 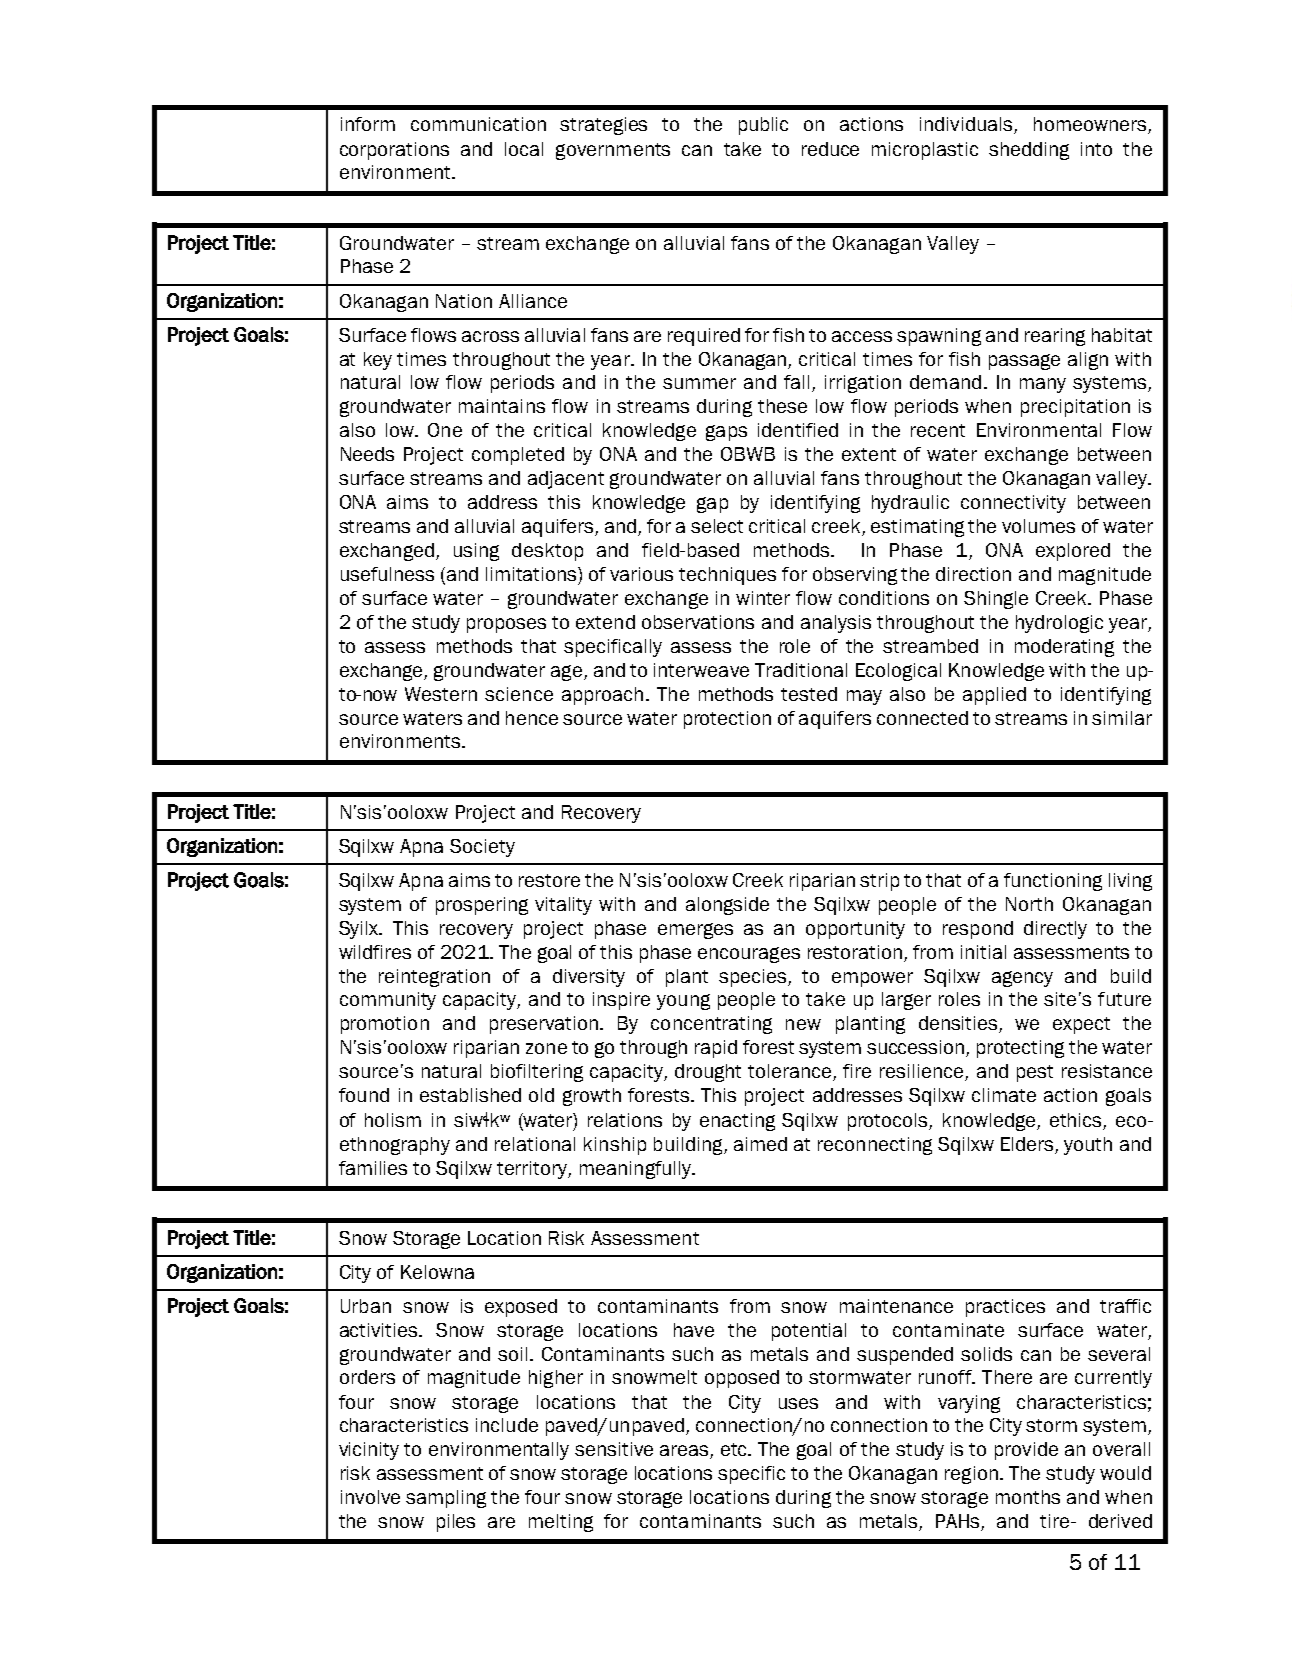 What do you see at coordinates (716, 1049) in the image?
I see `rapid` at bounding box center [716, 1049].
